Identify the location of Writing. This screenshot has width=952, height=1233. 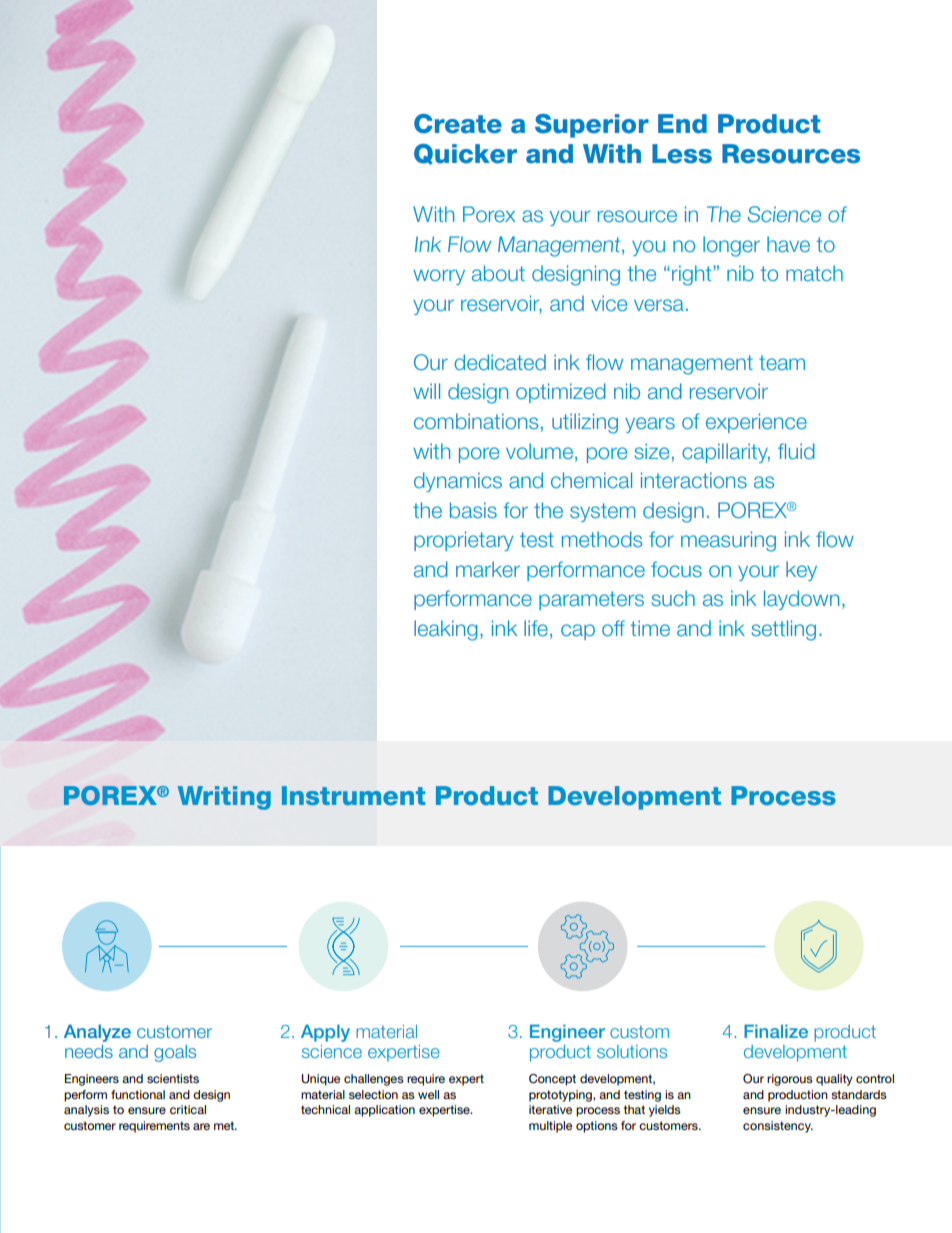
(224, 798).
